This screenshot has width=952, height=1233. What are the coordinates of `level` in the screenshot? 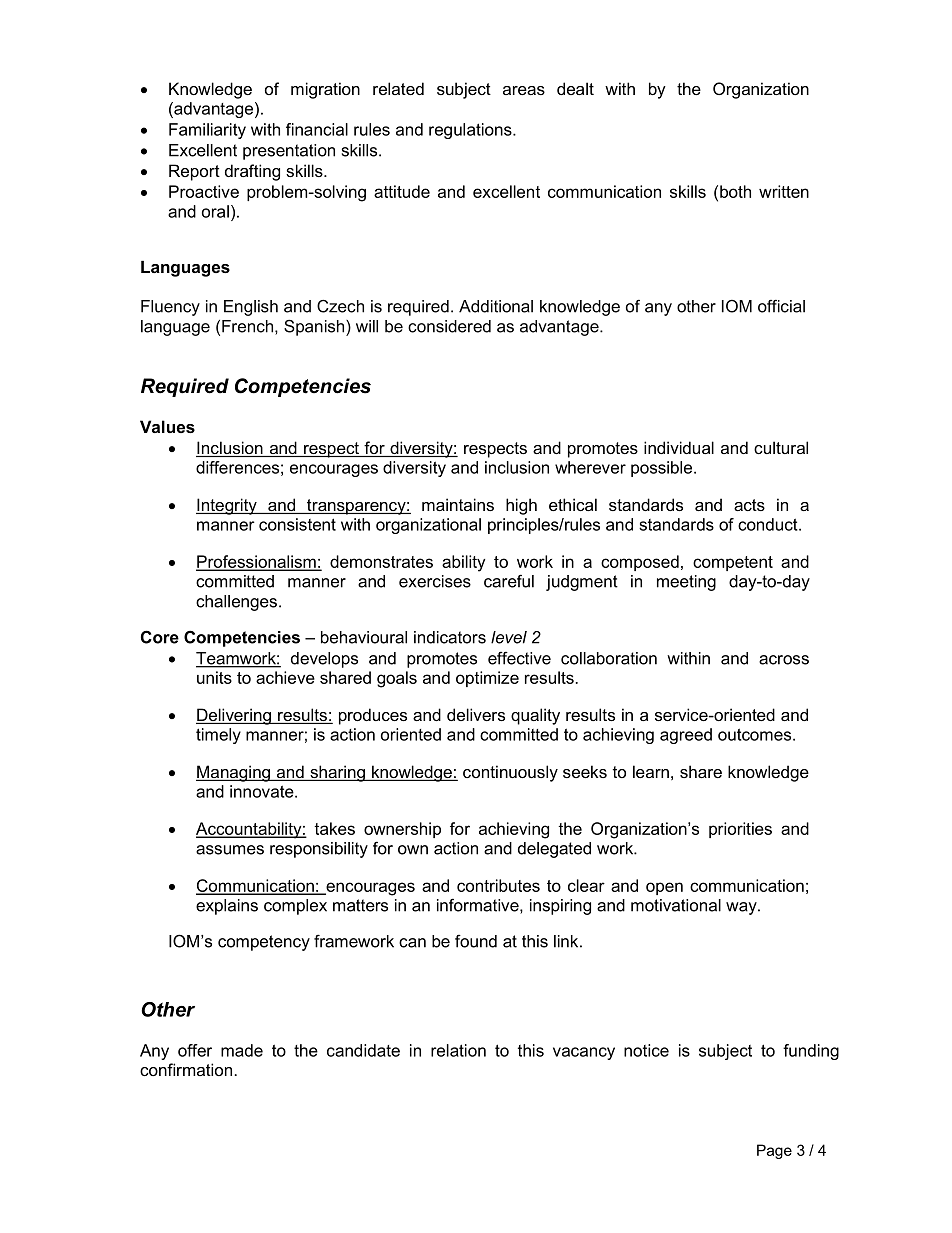 It's located at (509, 637).
